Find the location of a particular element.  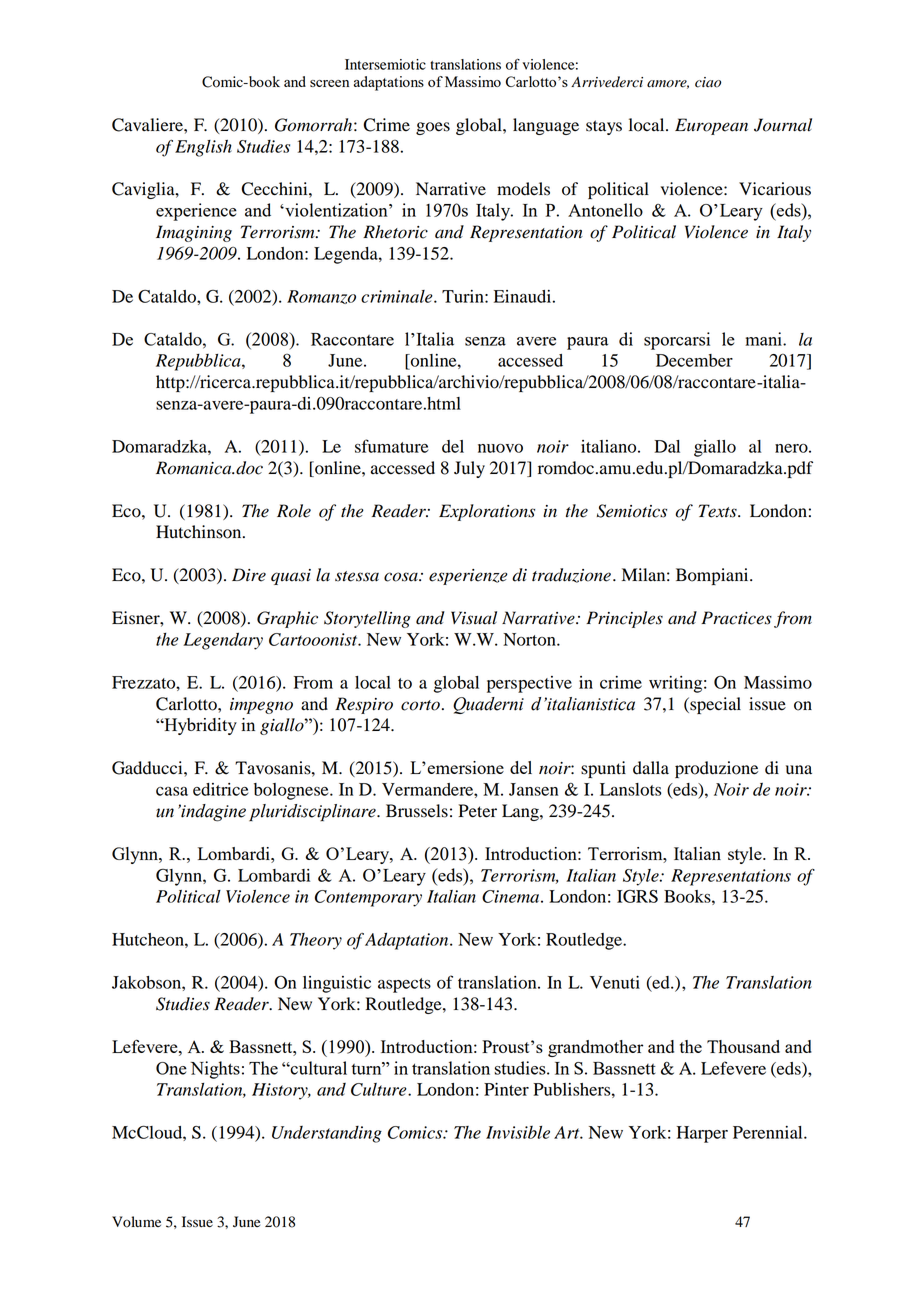

Graphic is located at coordinates (287, 619).
